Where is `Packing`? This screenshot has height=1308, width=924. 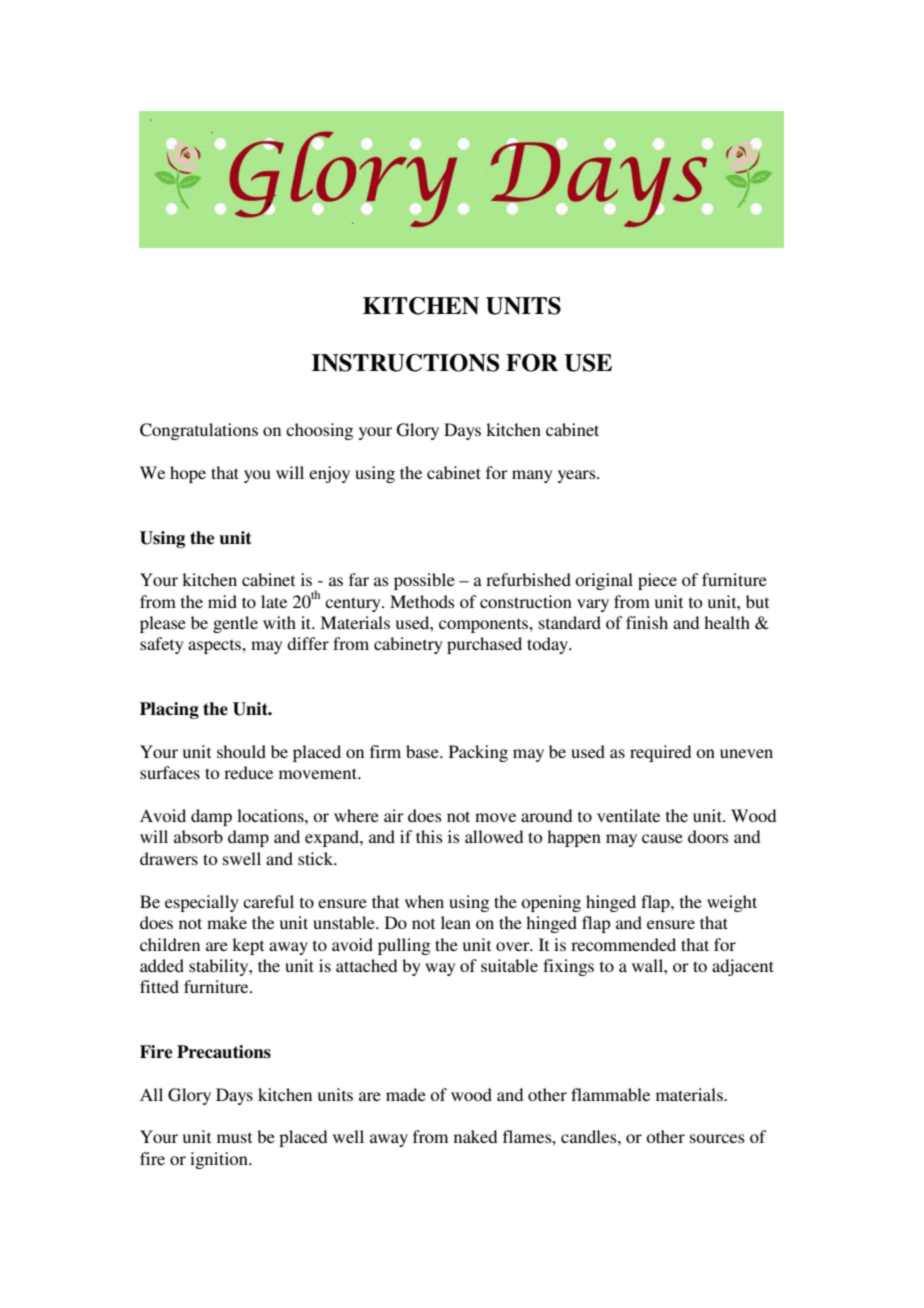 Packing is located at coordinates (478, 753).
